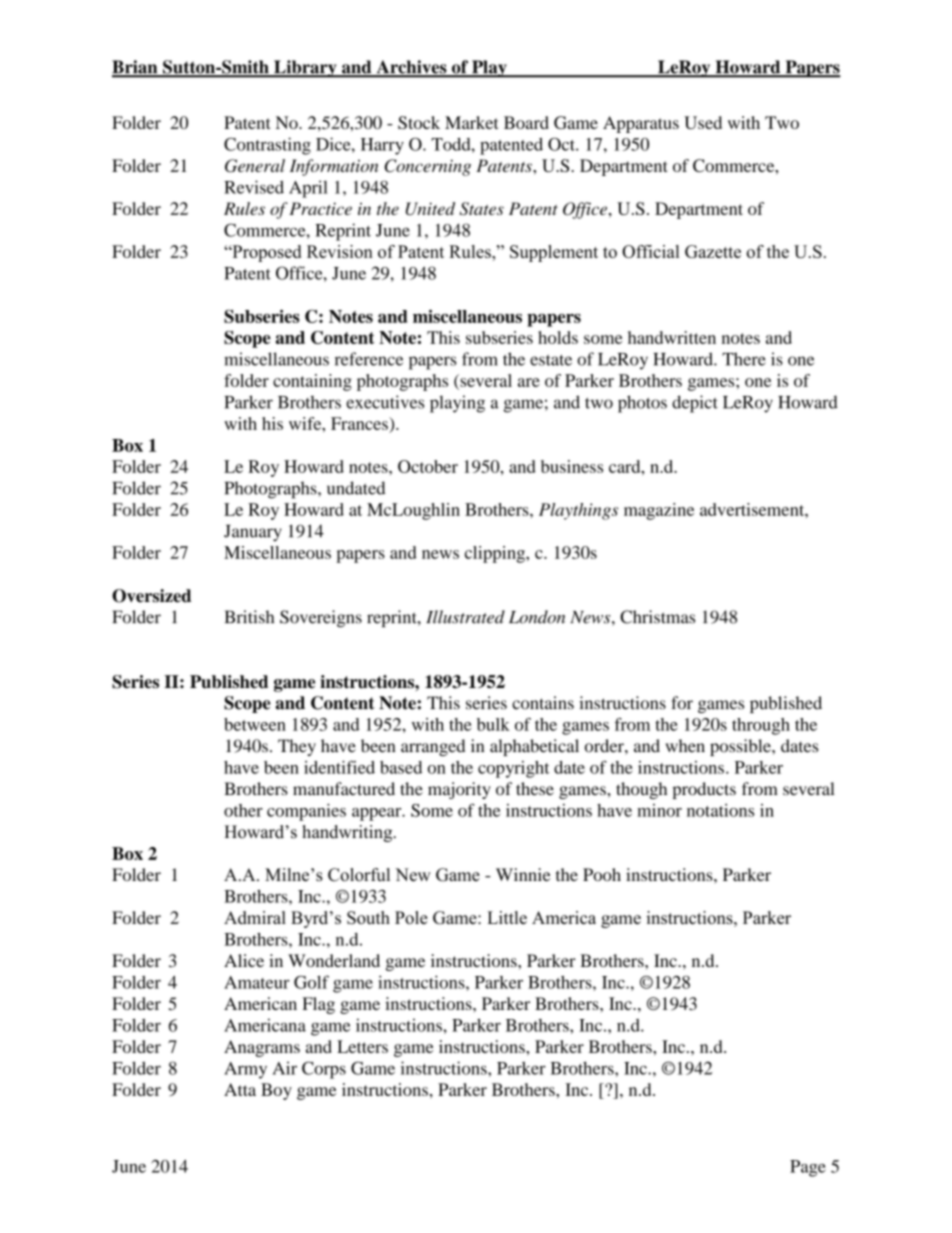  Describe the element at coordinates (472, 122) in the screenshot. I see `Market` at that location.
